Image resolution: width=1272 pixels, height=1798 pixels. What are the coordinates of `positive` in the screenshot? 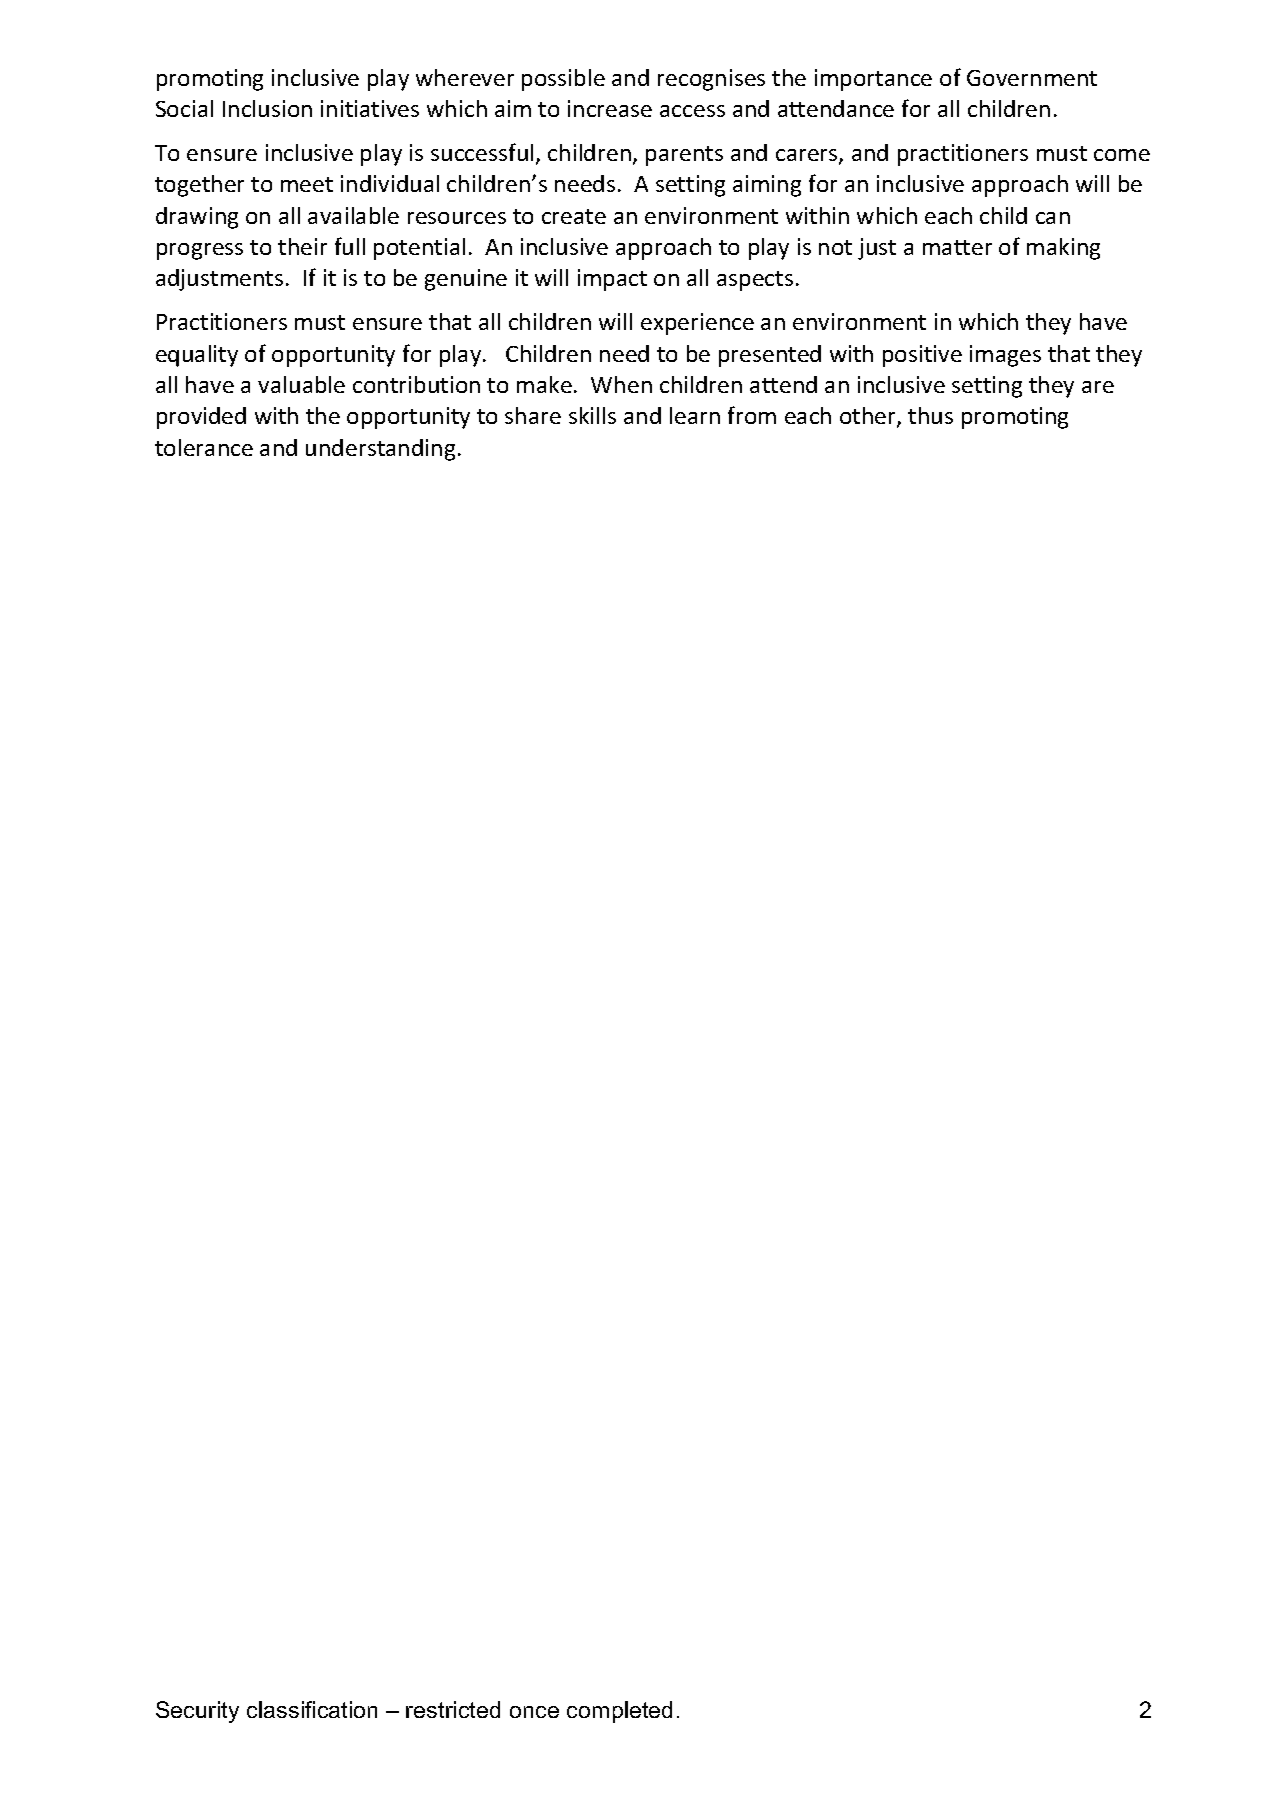 It's located at (922, 356).
